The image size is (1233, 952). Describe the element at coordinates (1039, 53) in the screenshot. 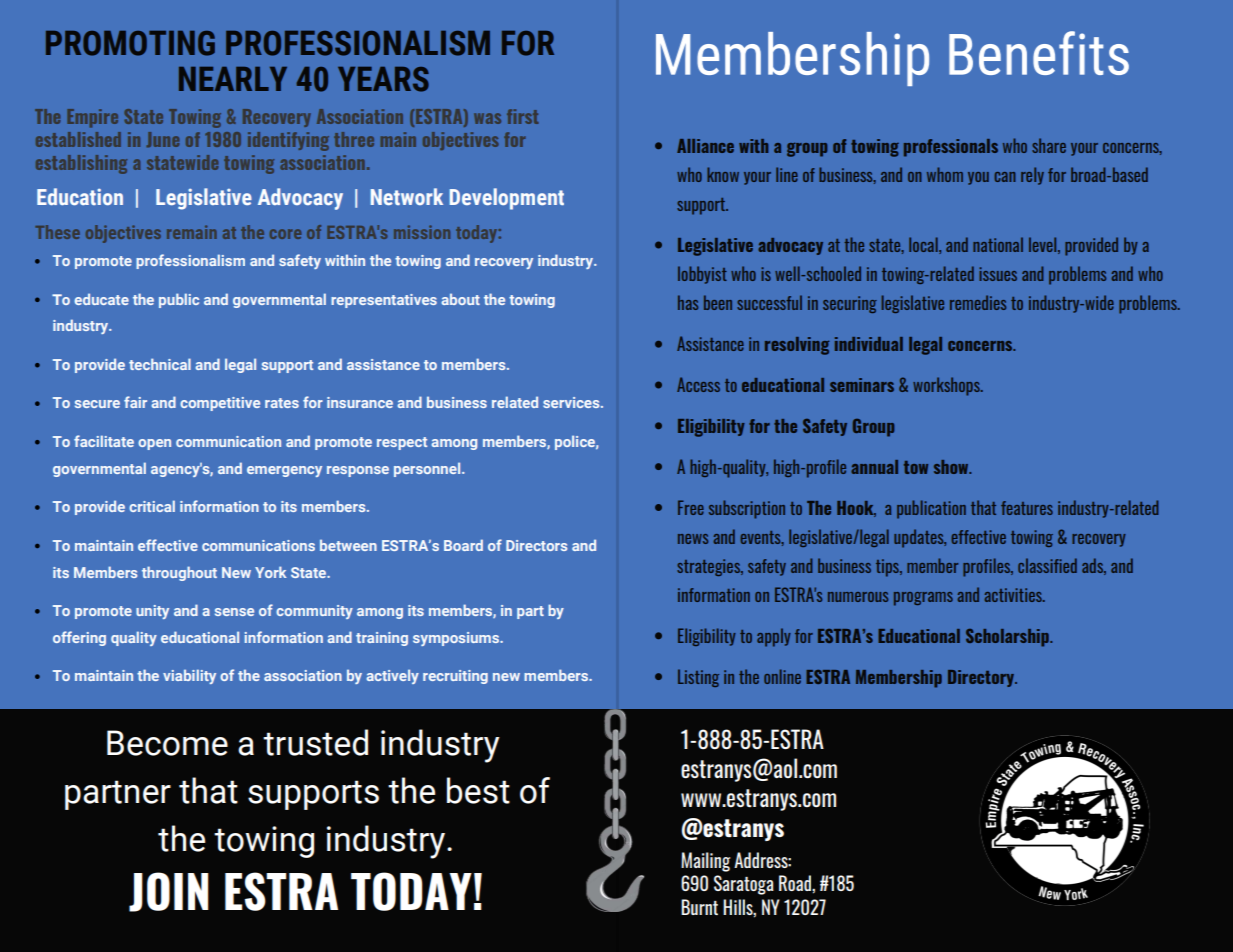

I see `Benefits` at that location.
